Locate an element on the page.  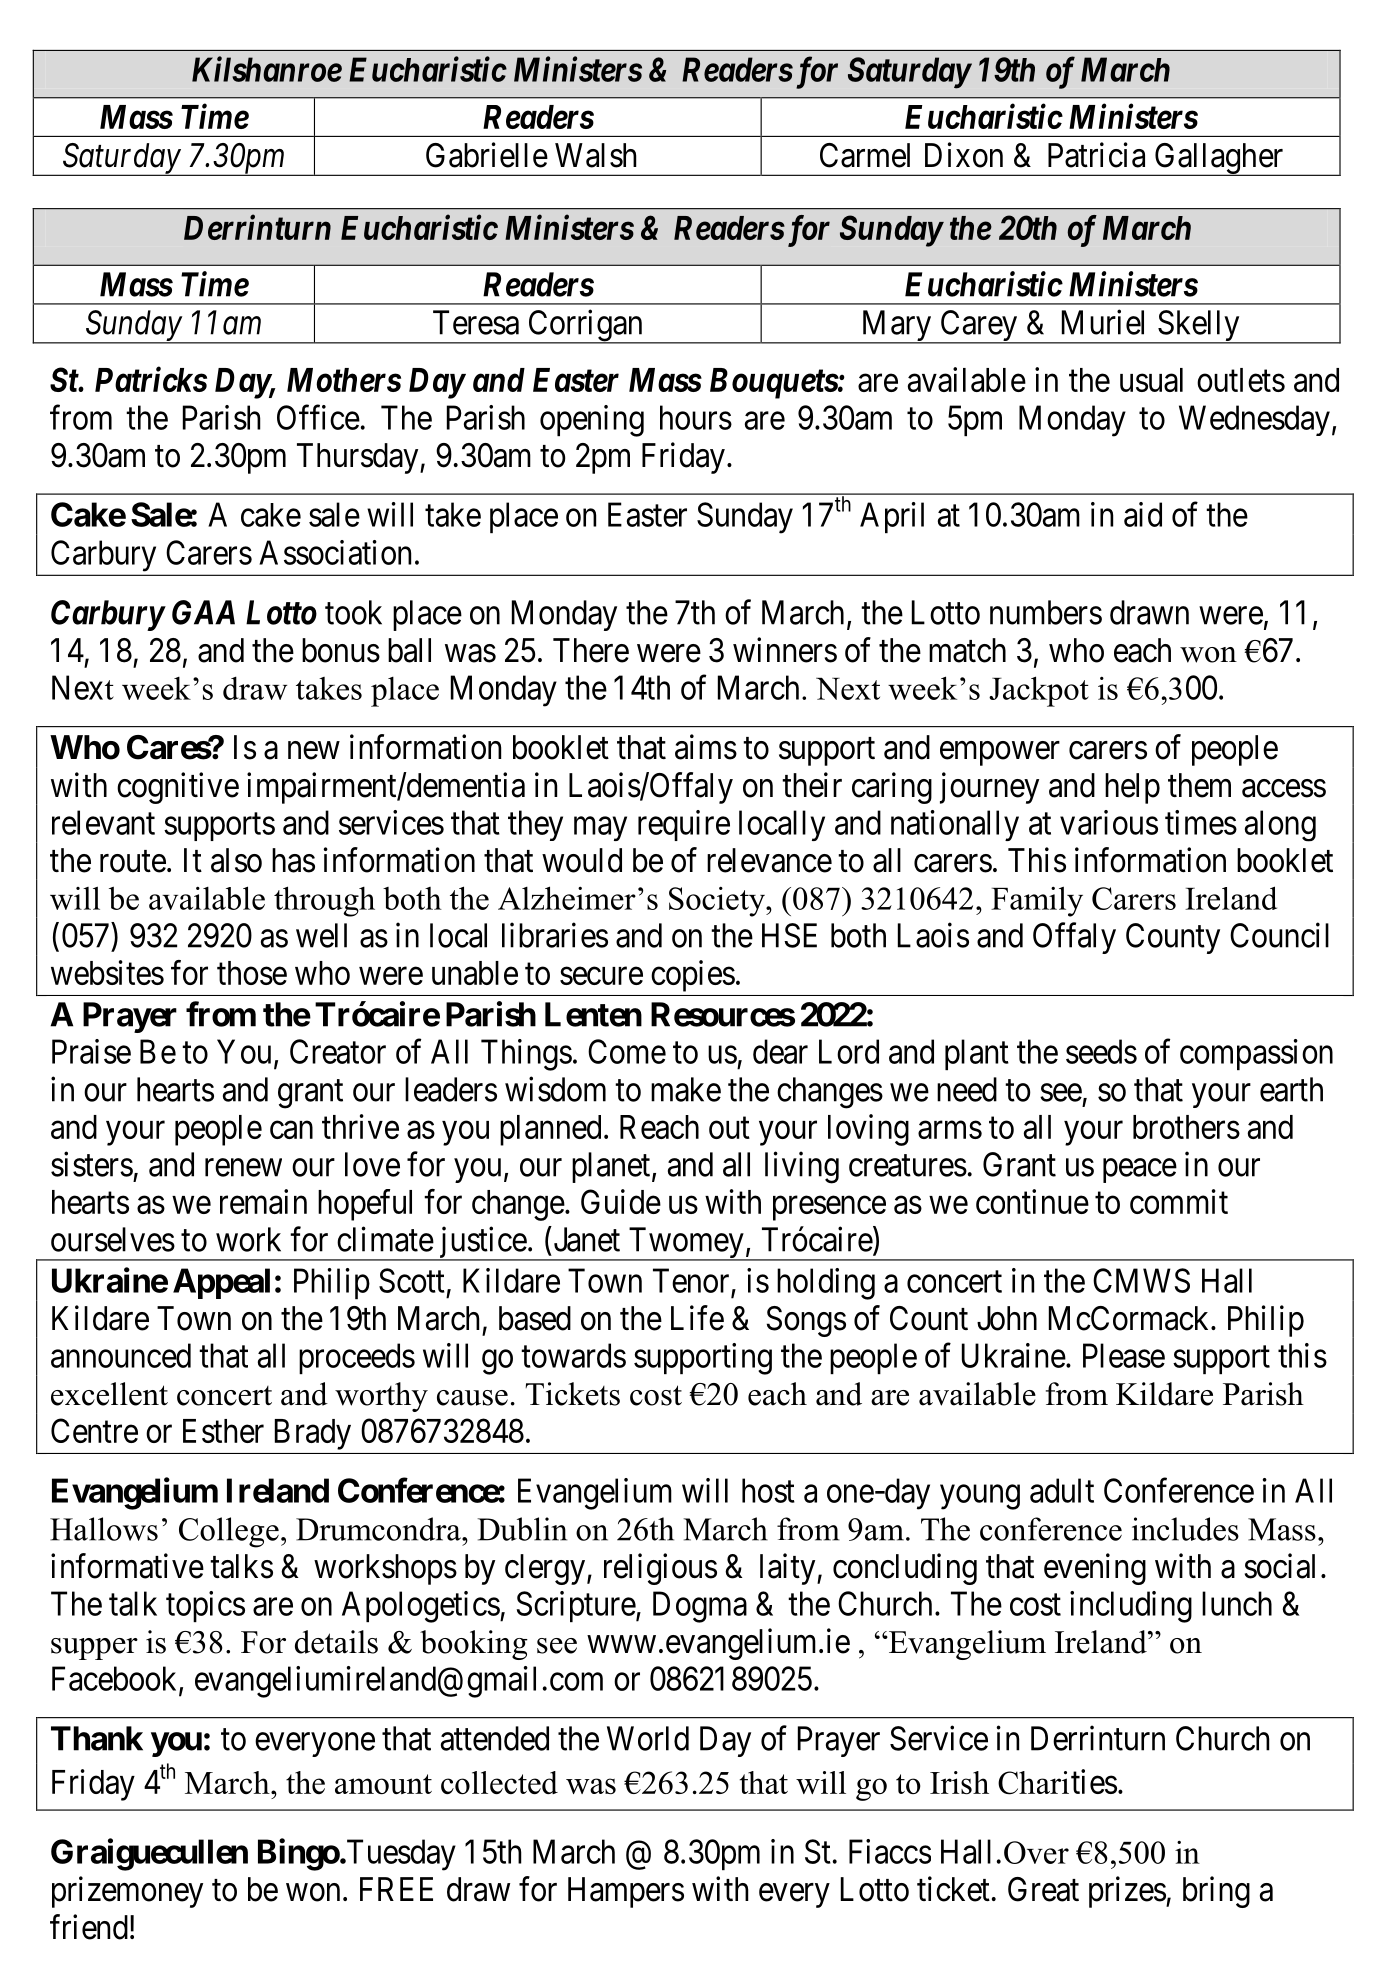
those is located at coordinates (252, 973).
